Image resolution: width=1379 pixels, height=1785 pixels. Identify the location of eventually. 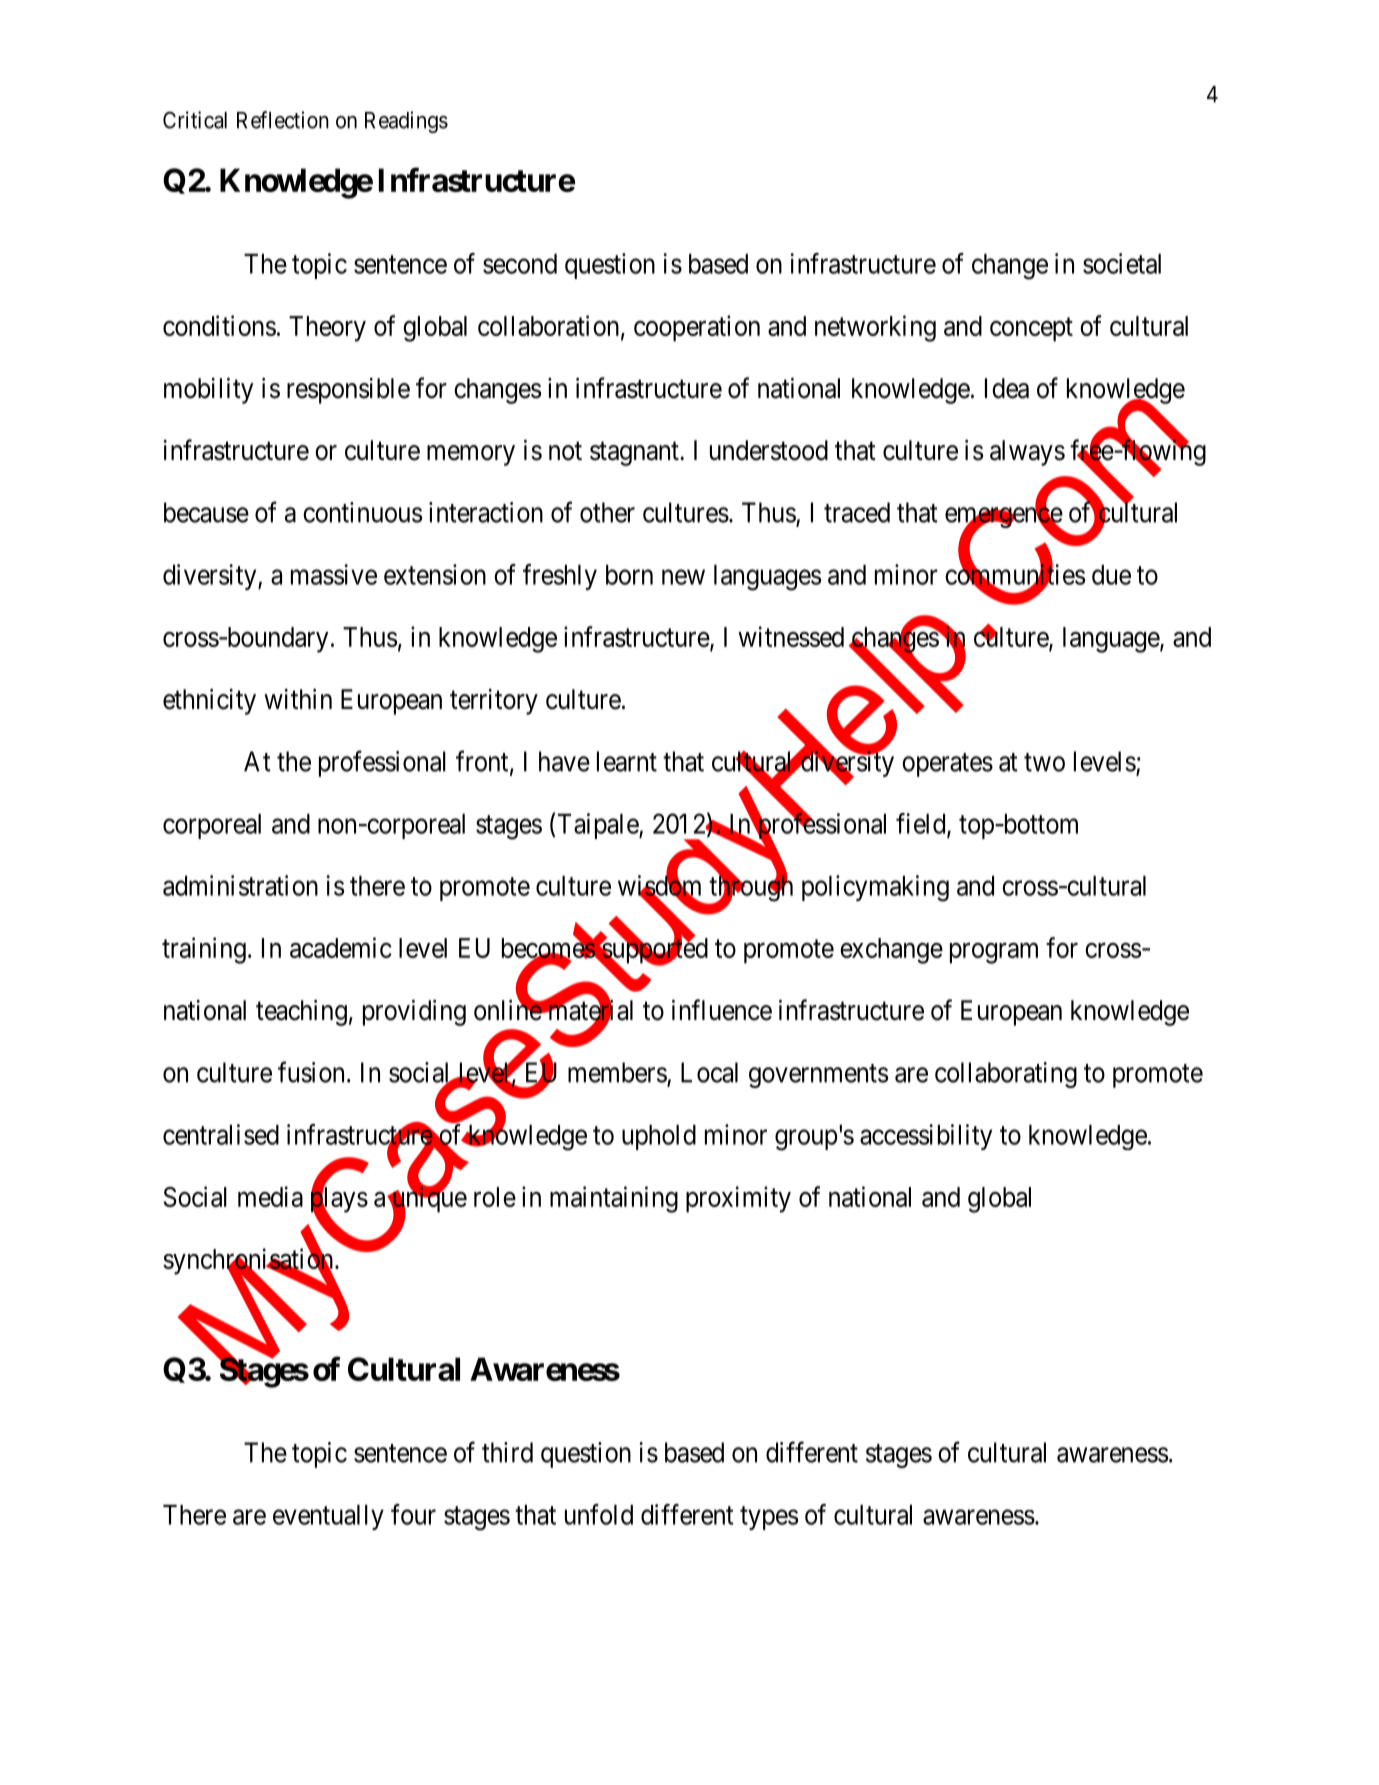
(328, 1517).
